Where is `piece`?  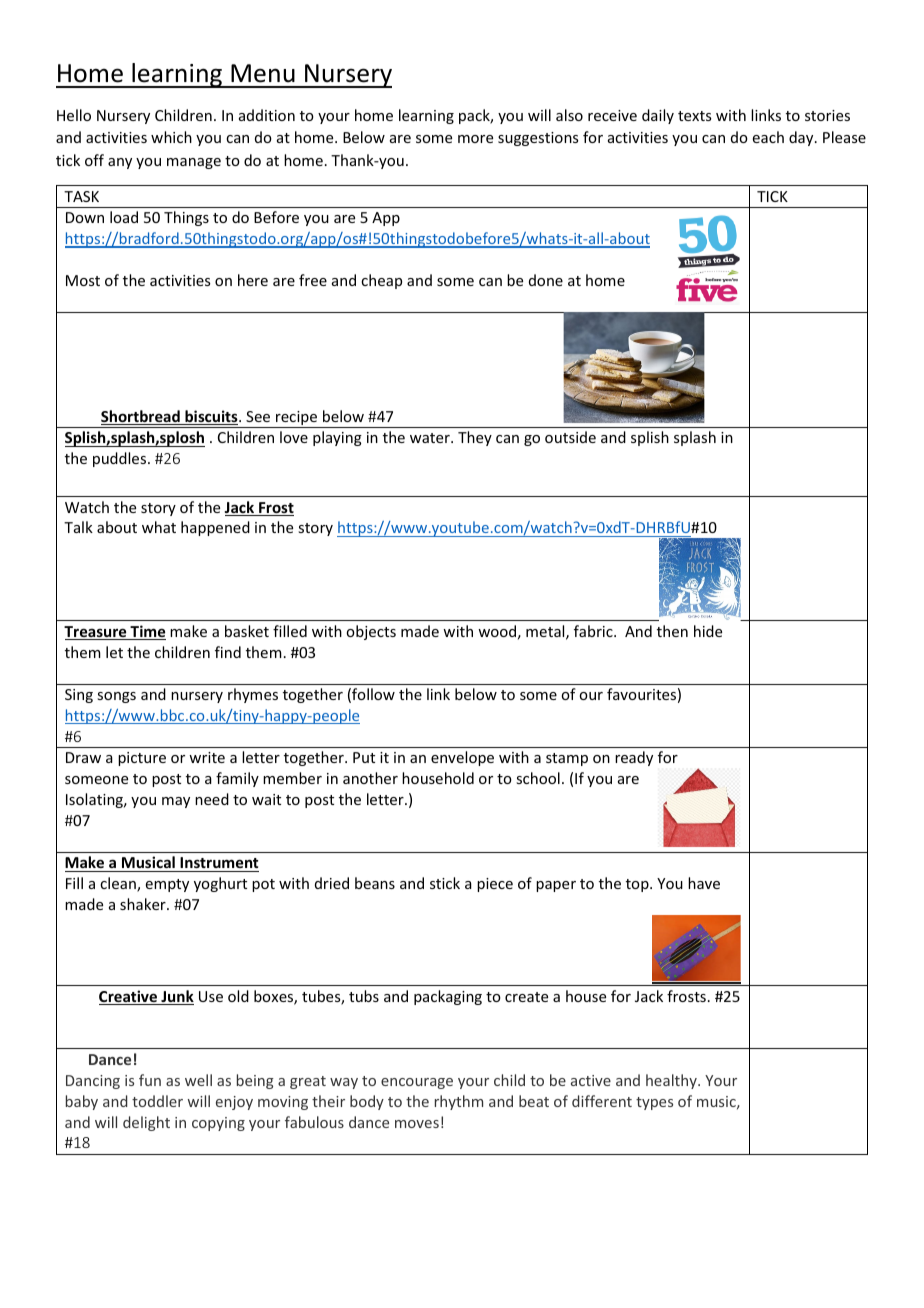 piece is located at coordinates (495, 885).
